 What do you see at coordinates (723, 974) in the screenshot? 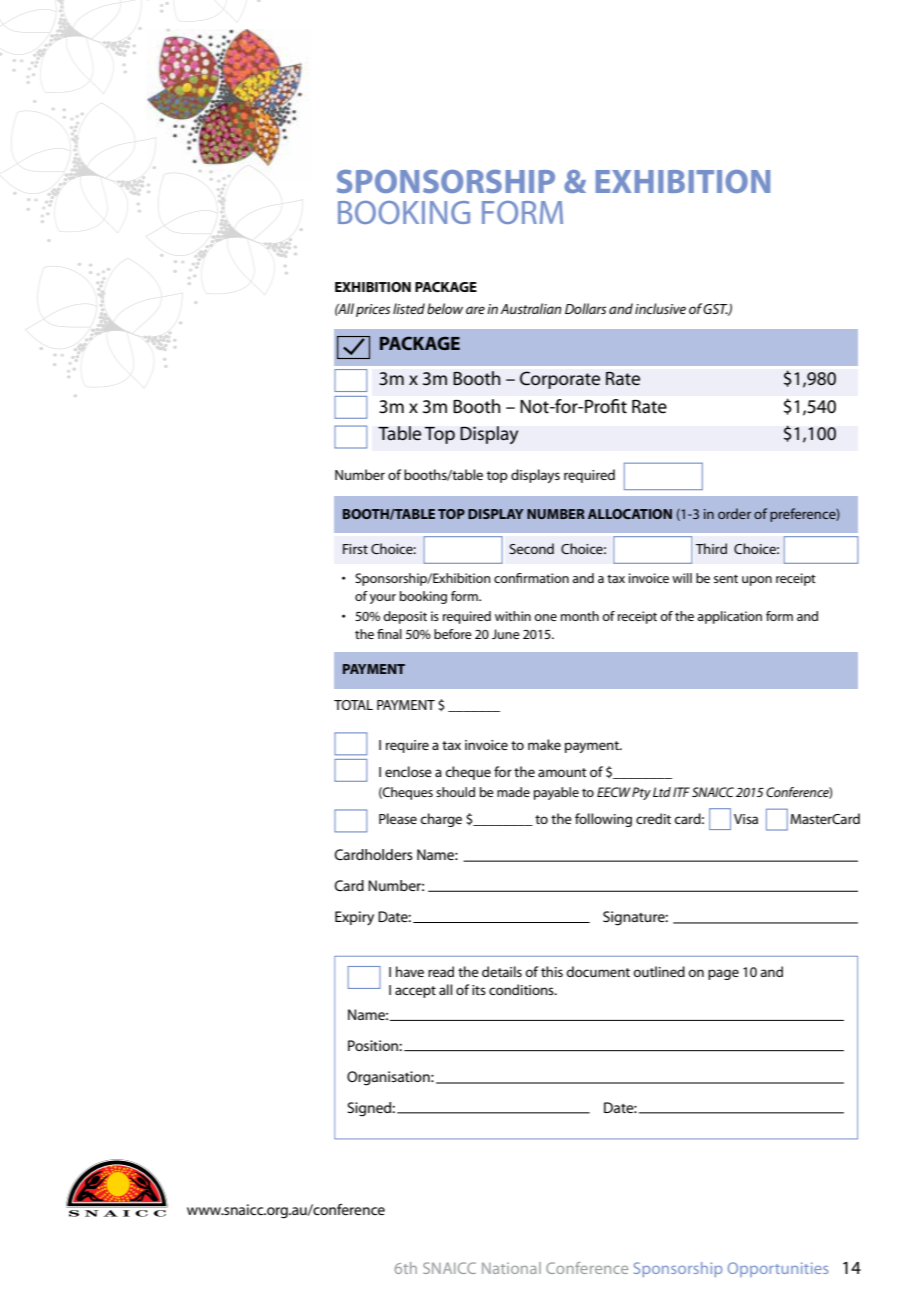
I see `page` at bounding box center [723, 974].
